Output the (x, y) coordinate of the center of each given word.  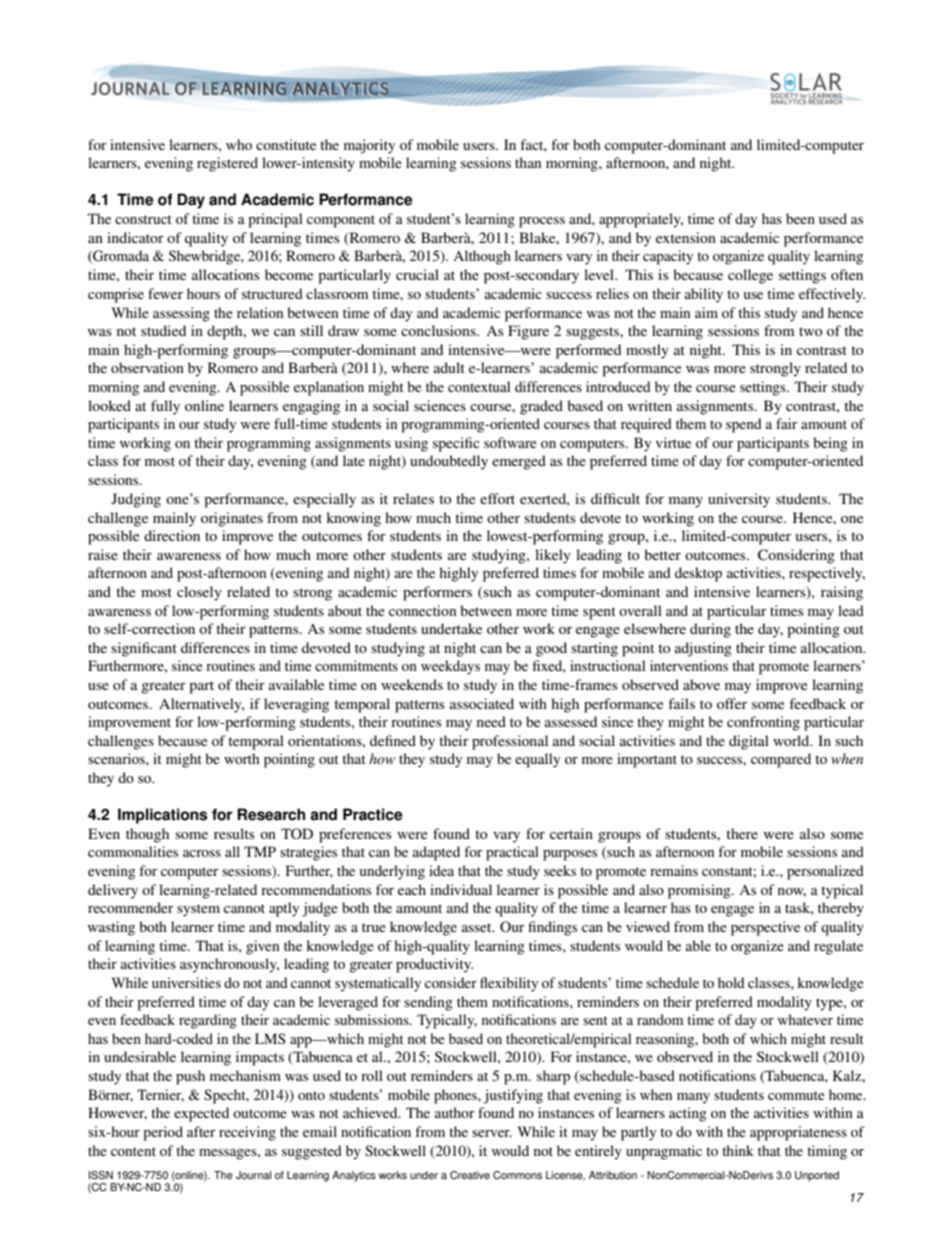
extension (686, 237)
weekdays (450, 667)
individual (461, 889)
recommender (131, 907)
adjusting (703, 649)
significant (144, 649)
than (528, 162)
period (163, 1133)
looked (109, 405)
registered (227, 164)
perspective (765, 928)
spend (744, 425)
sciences (440, 405)
